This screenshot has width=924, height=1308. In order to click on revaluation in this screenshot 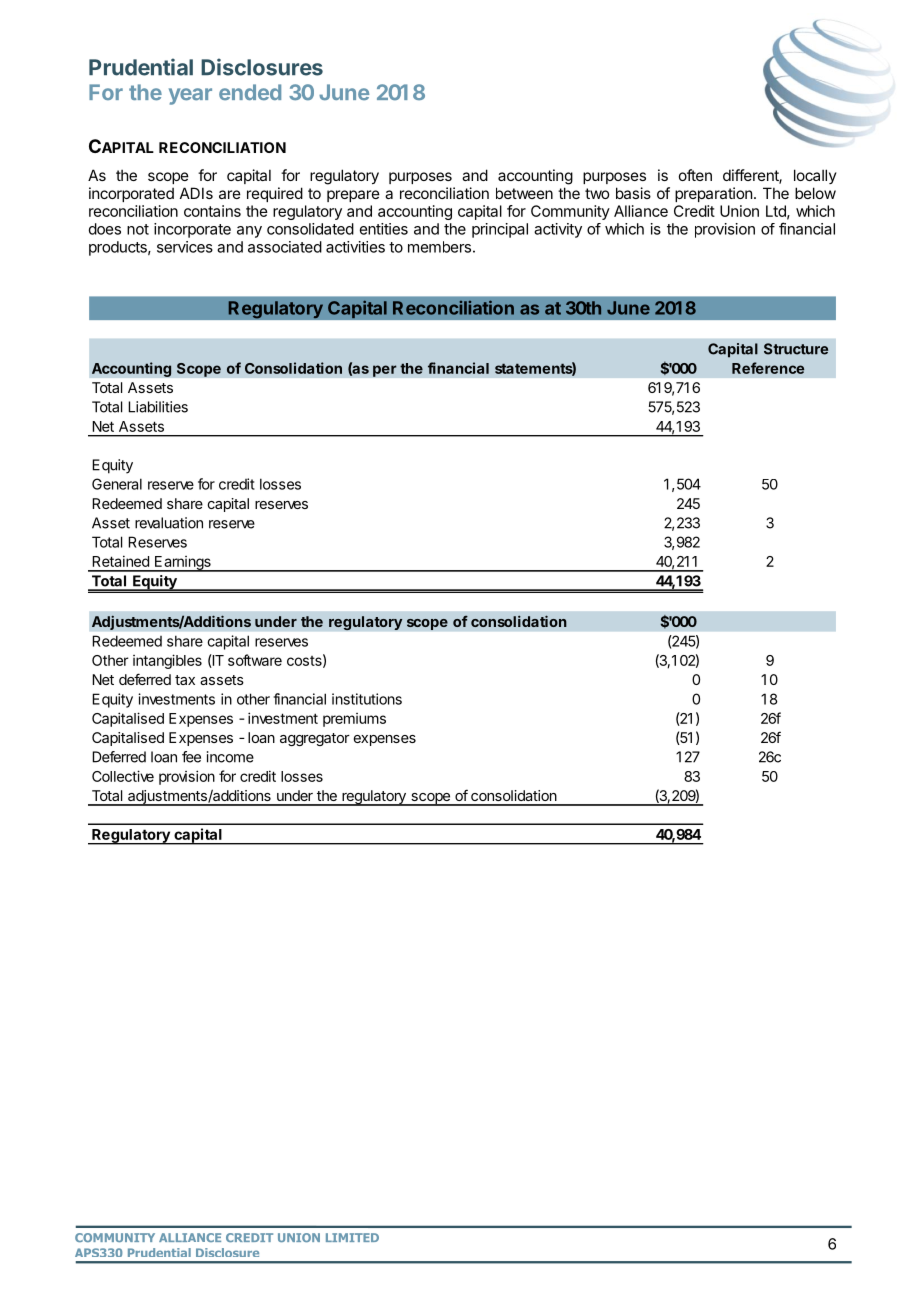, I will do `click(169, 523)`.
